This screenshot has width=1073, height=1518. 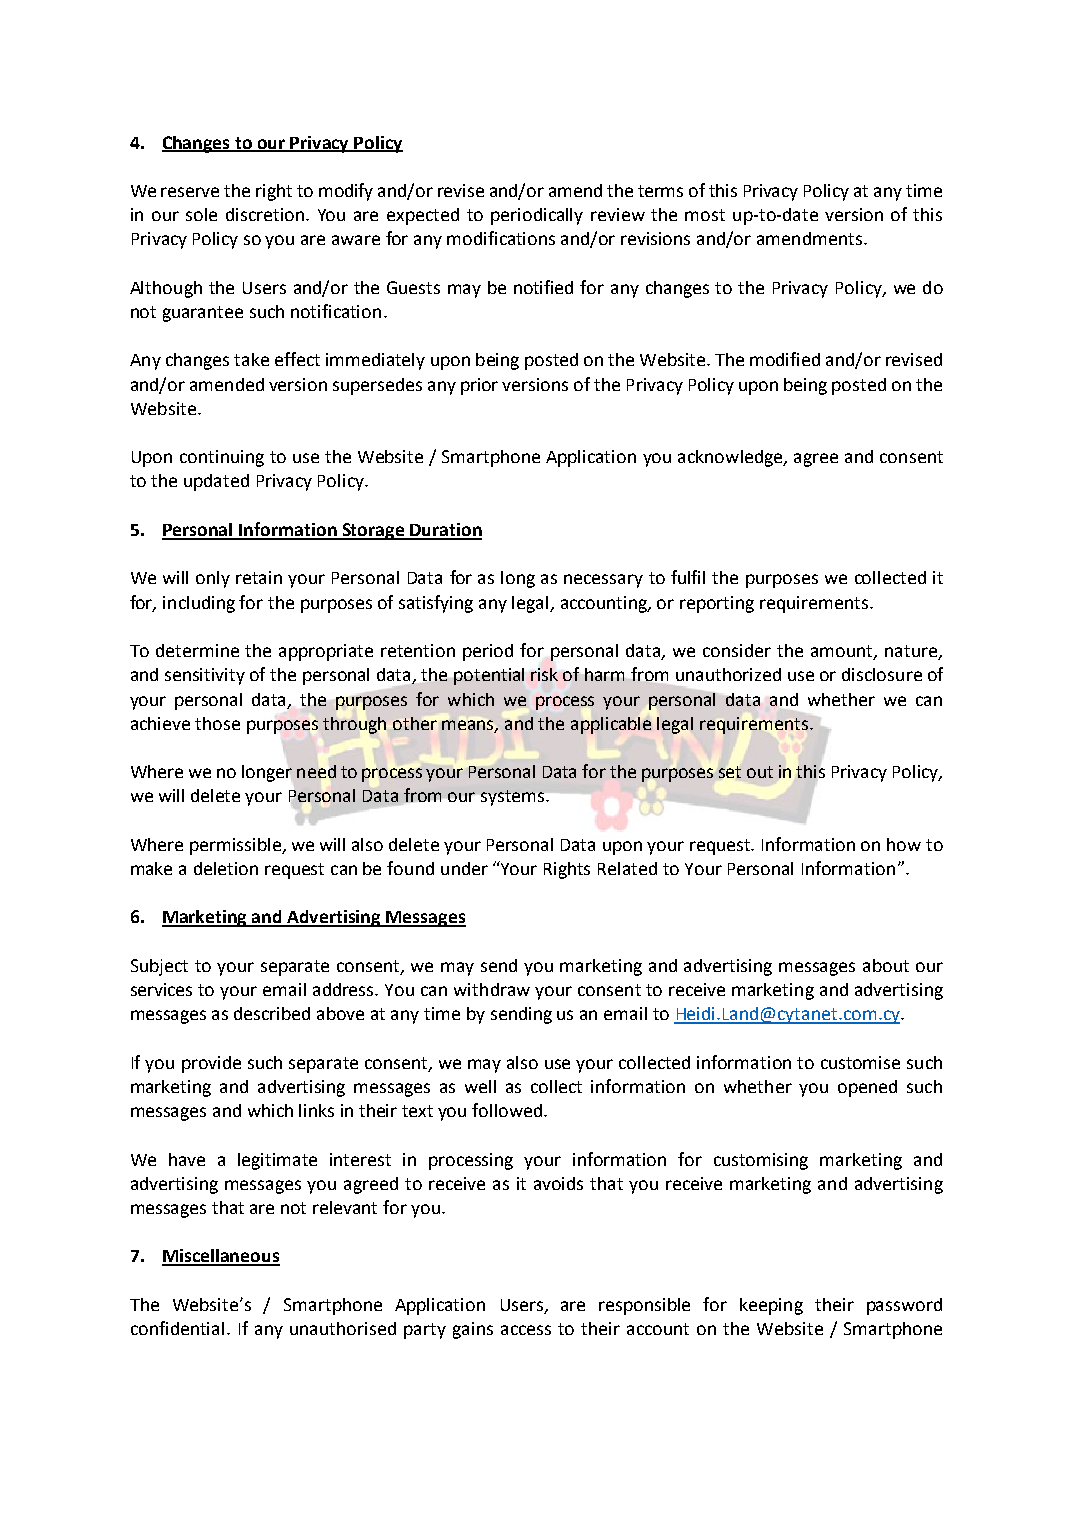 I want to click on customise, so click(x=860, y=1062).
